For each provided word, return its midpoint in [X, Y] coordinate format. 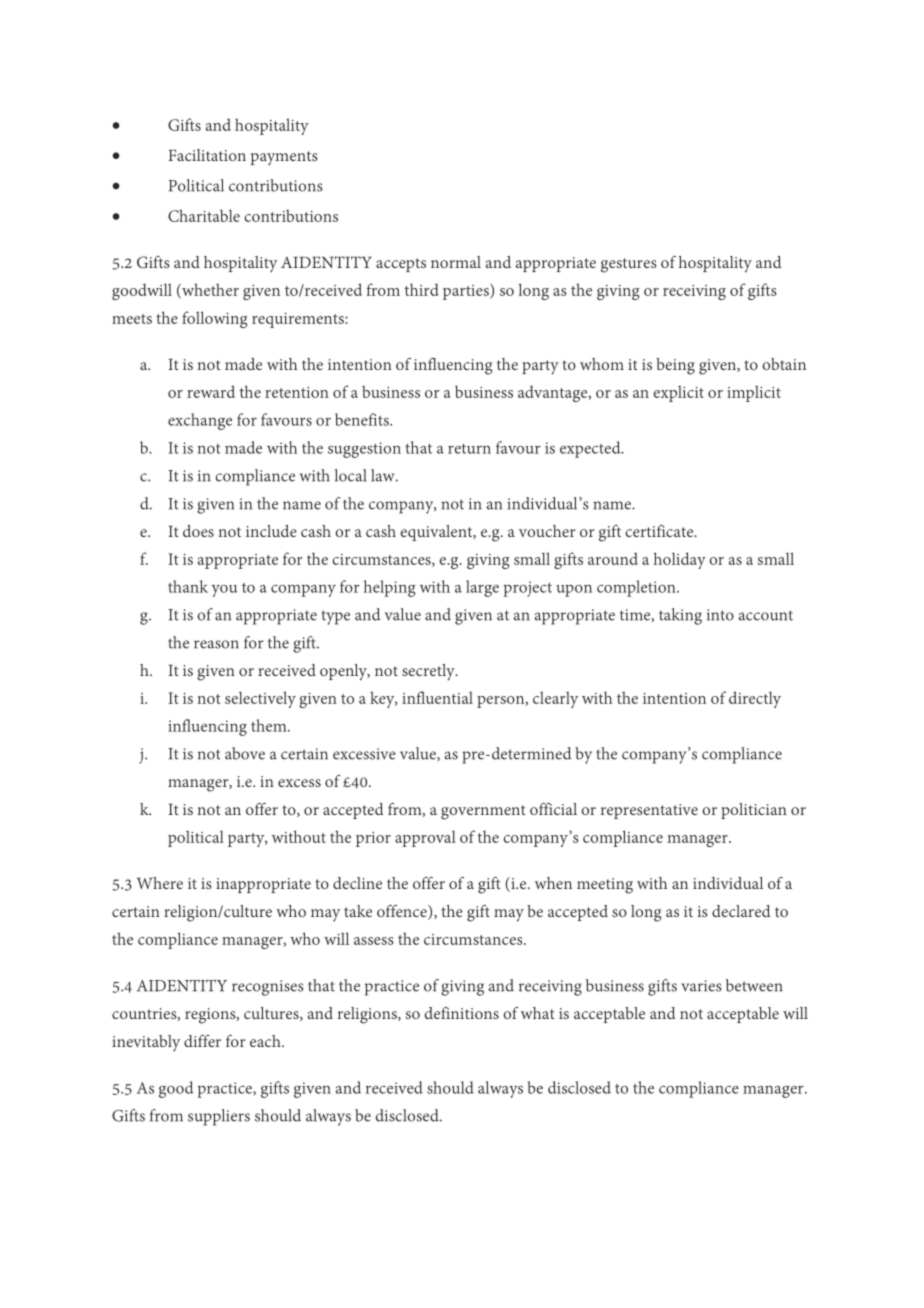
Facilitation [207, 155]
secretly [429, 672]
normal [456, 262]
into [720, 615]
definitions [462, 1013]
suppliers [219, 1117]
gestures [629, 265]
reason [216, 644]
